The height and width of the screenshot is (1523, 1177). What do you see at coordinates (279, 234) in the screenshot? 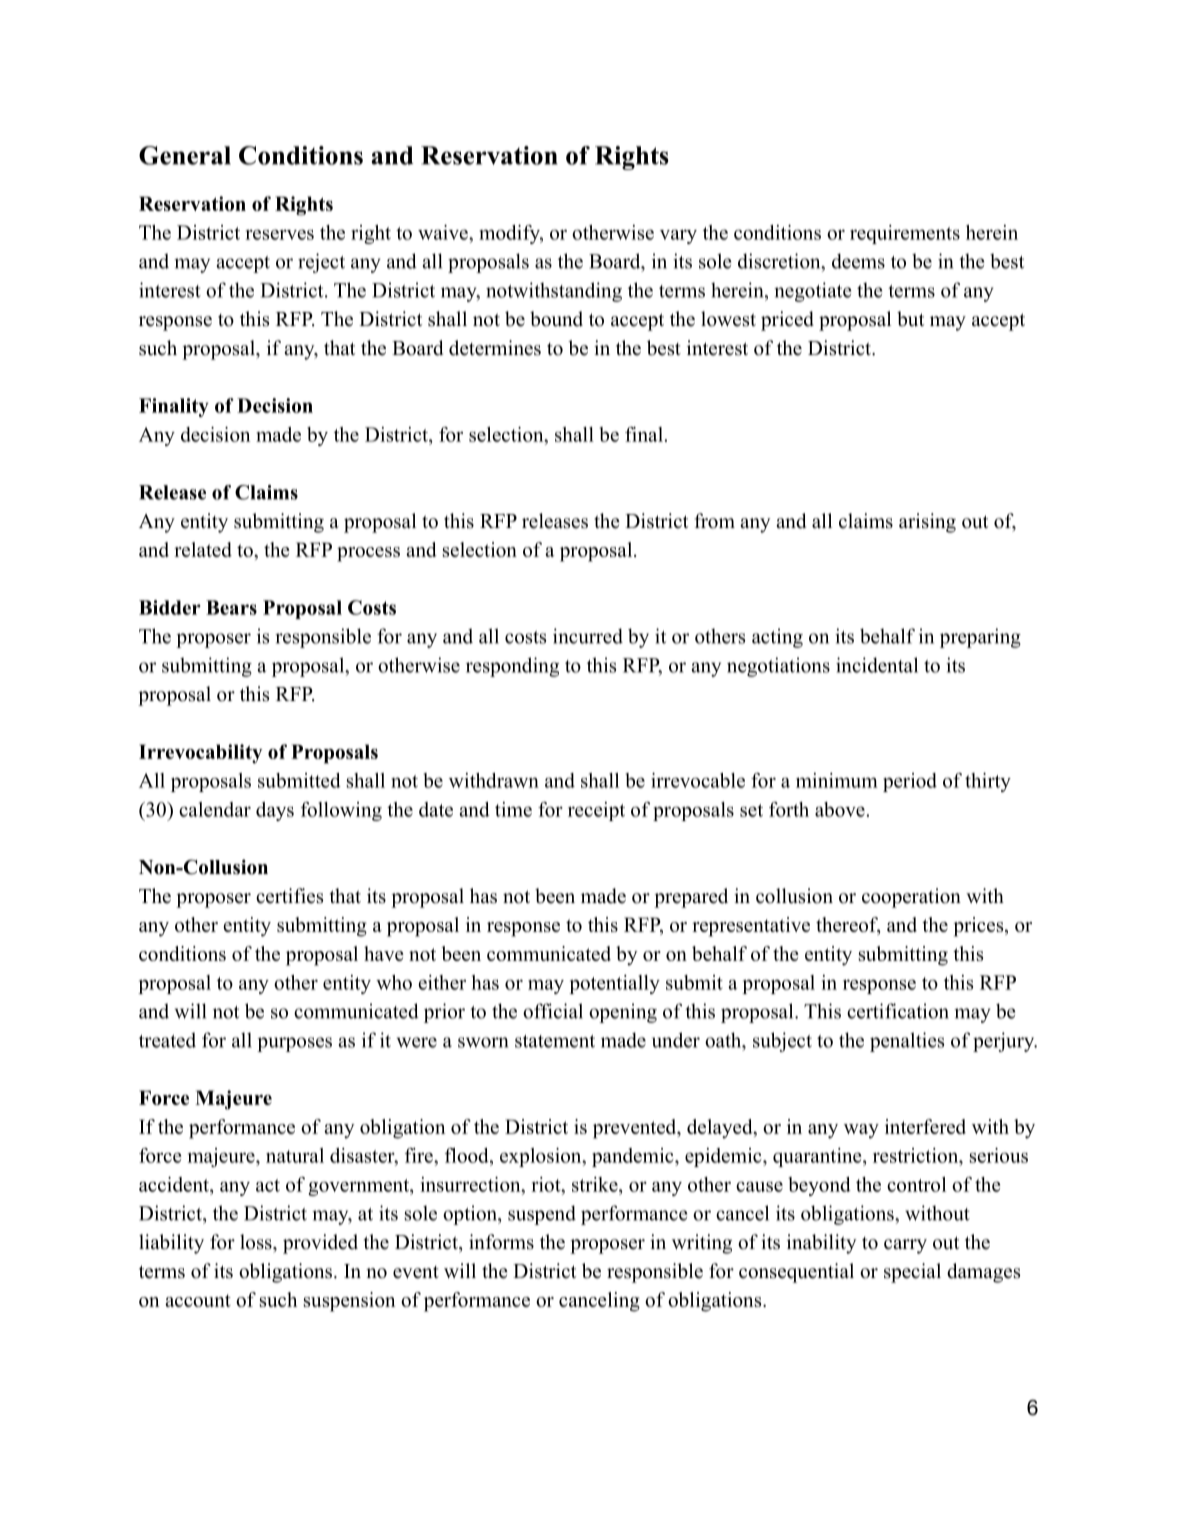
I see `reserves` at bounding box center [279, 234].
